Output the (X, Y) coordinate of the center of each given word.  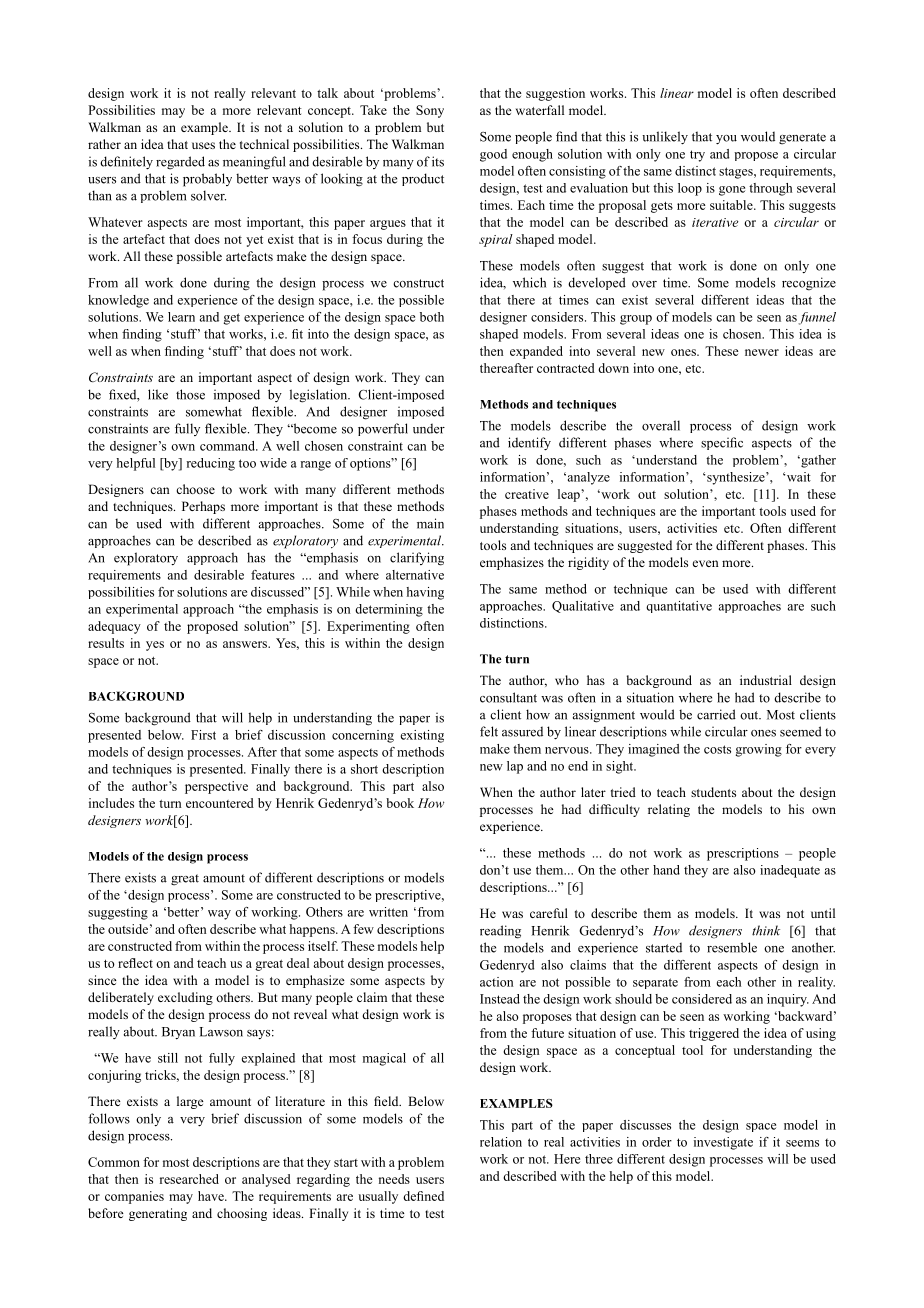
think (766, 930)
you (726, 140)
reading (500, 932)
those (190, 394)
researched (189, 1179)
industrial (766, 680)
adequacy (114, 627)
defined (423, 1196)
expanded (536, 352)
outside (128, 929)
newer (762, 352)
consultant (508, 697)
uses (203, 145)
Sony (430, 111)
